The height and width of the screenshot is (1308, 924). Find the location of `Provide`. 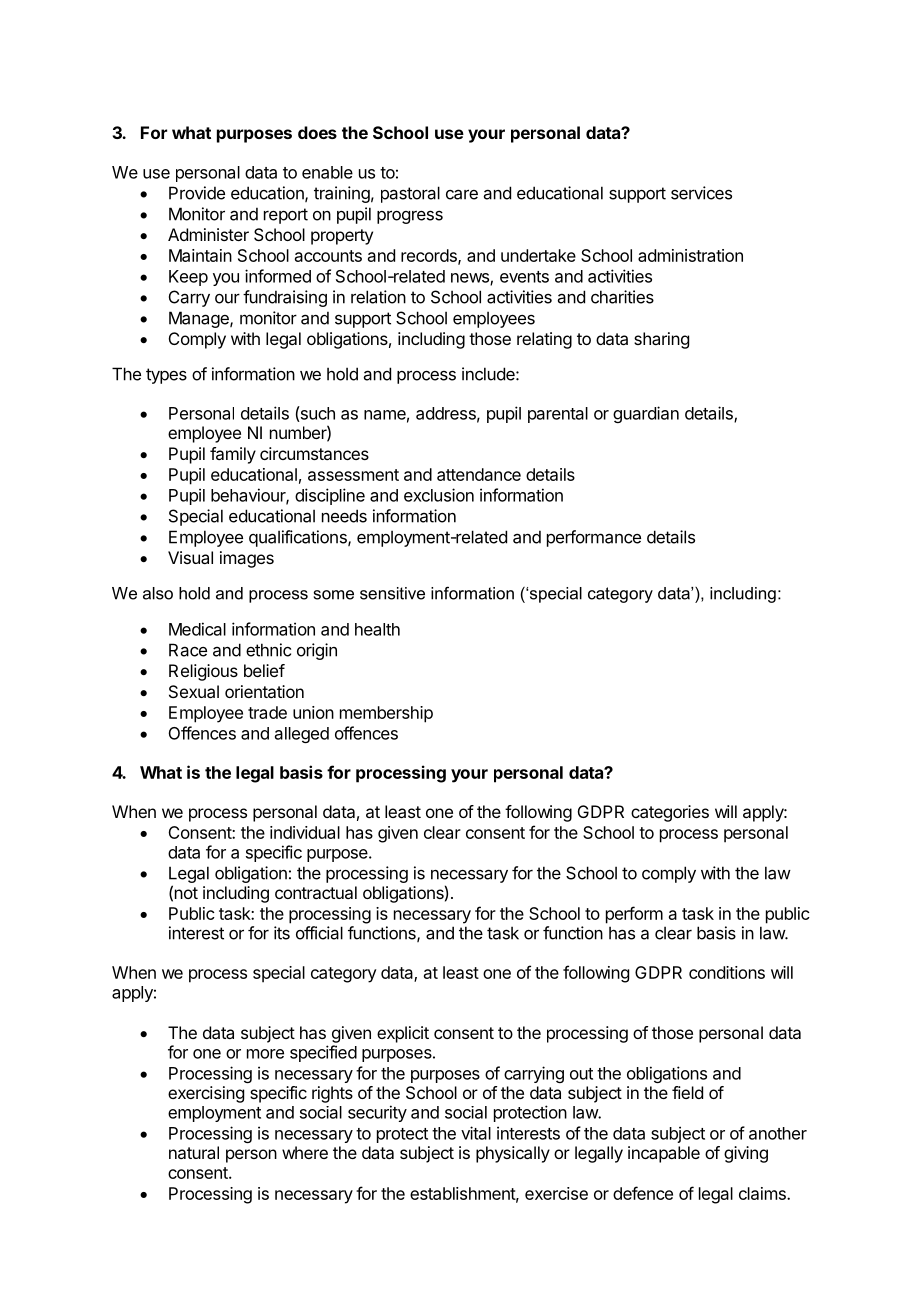

Provide is located at coordinates (197, 193).
